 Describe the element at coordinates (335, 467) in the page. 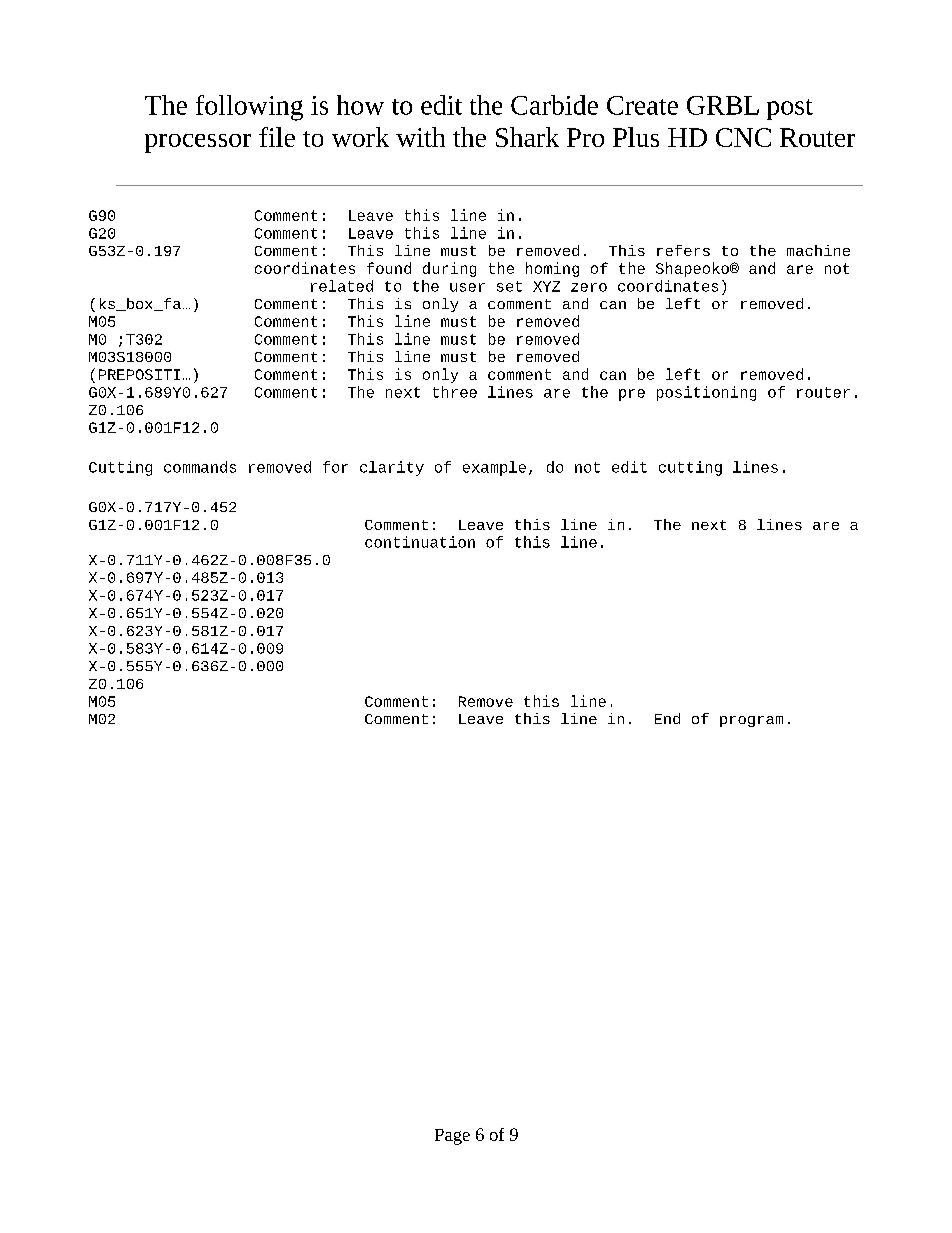

I see `for` at that location.
